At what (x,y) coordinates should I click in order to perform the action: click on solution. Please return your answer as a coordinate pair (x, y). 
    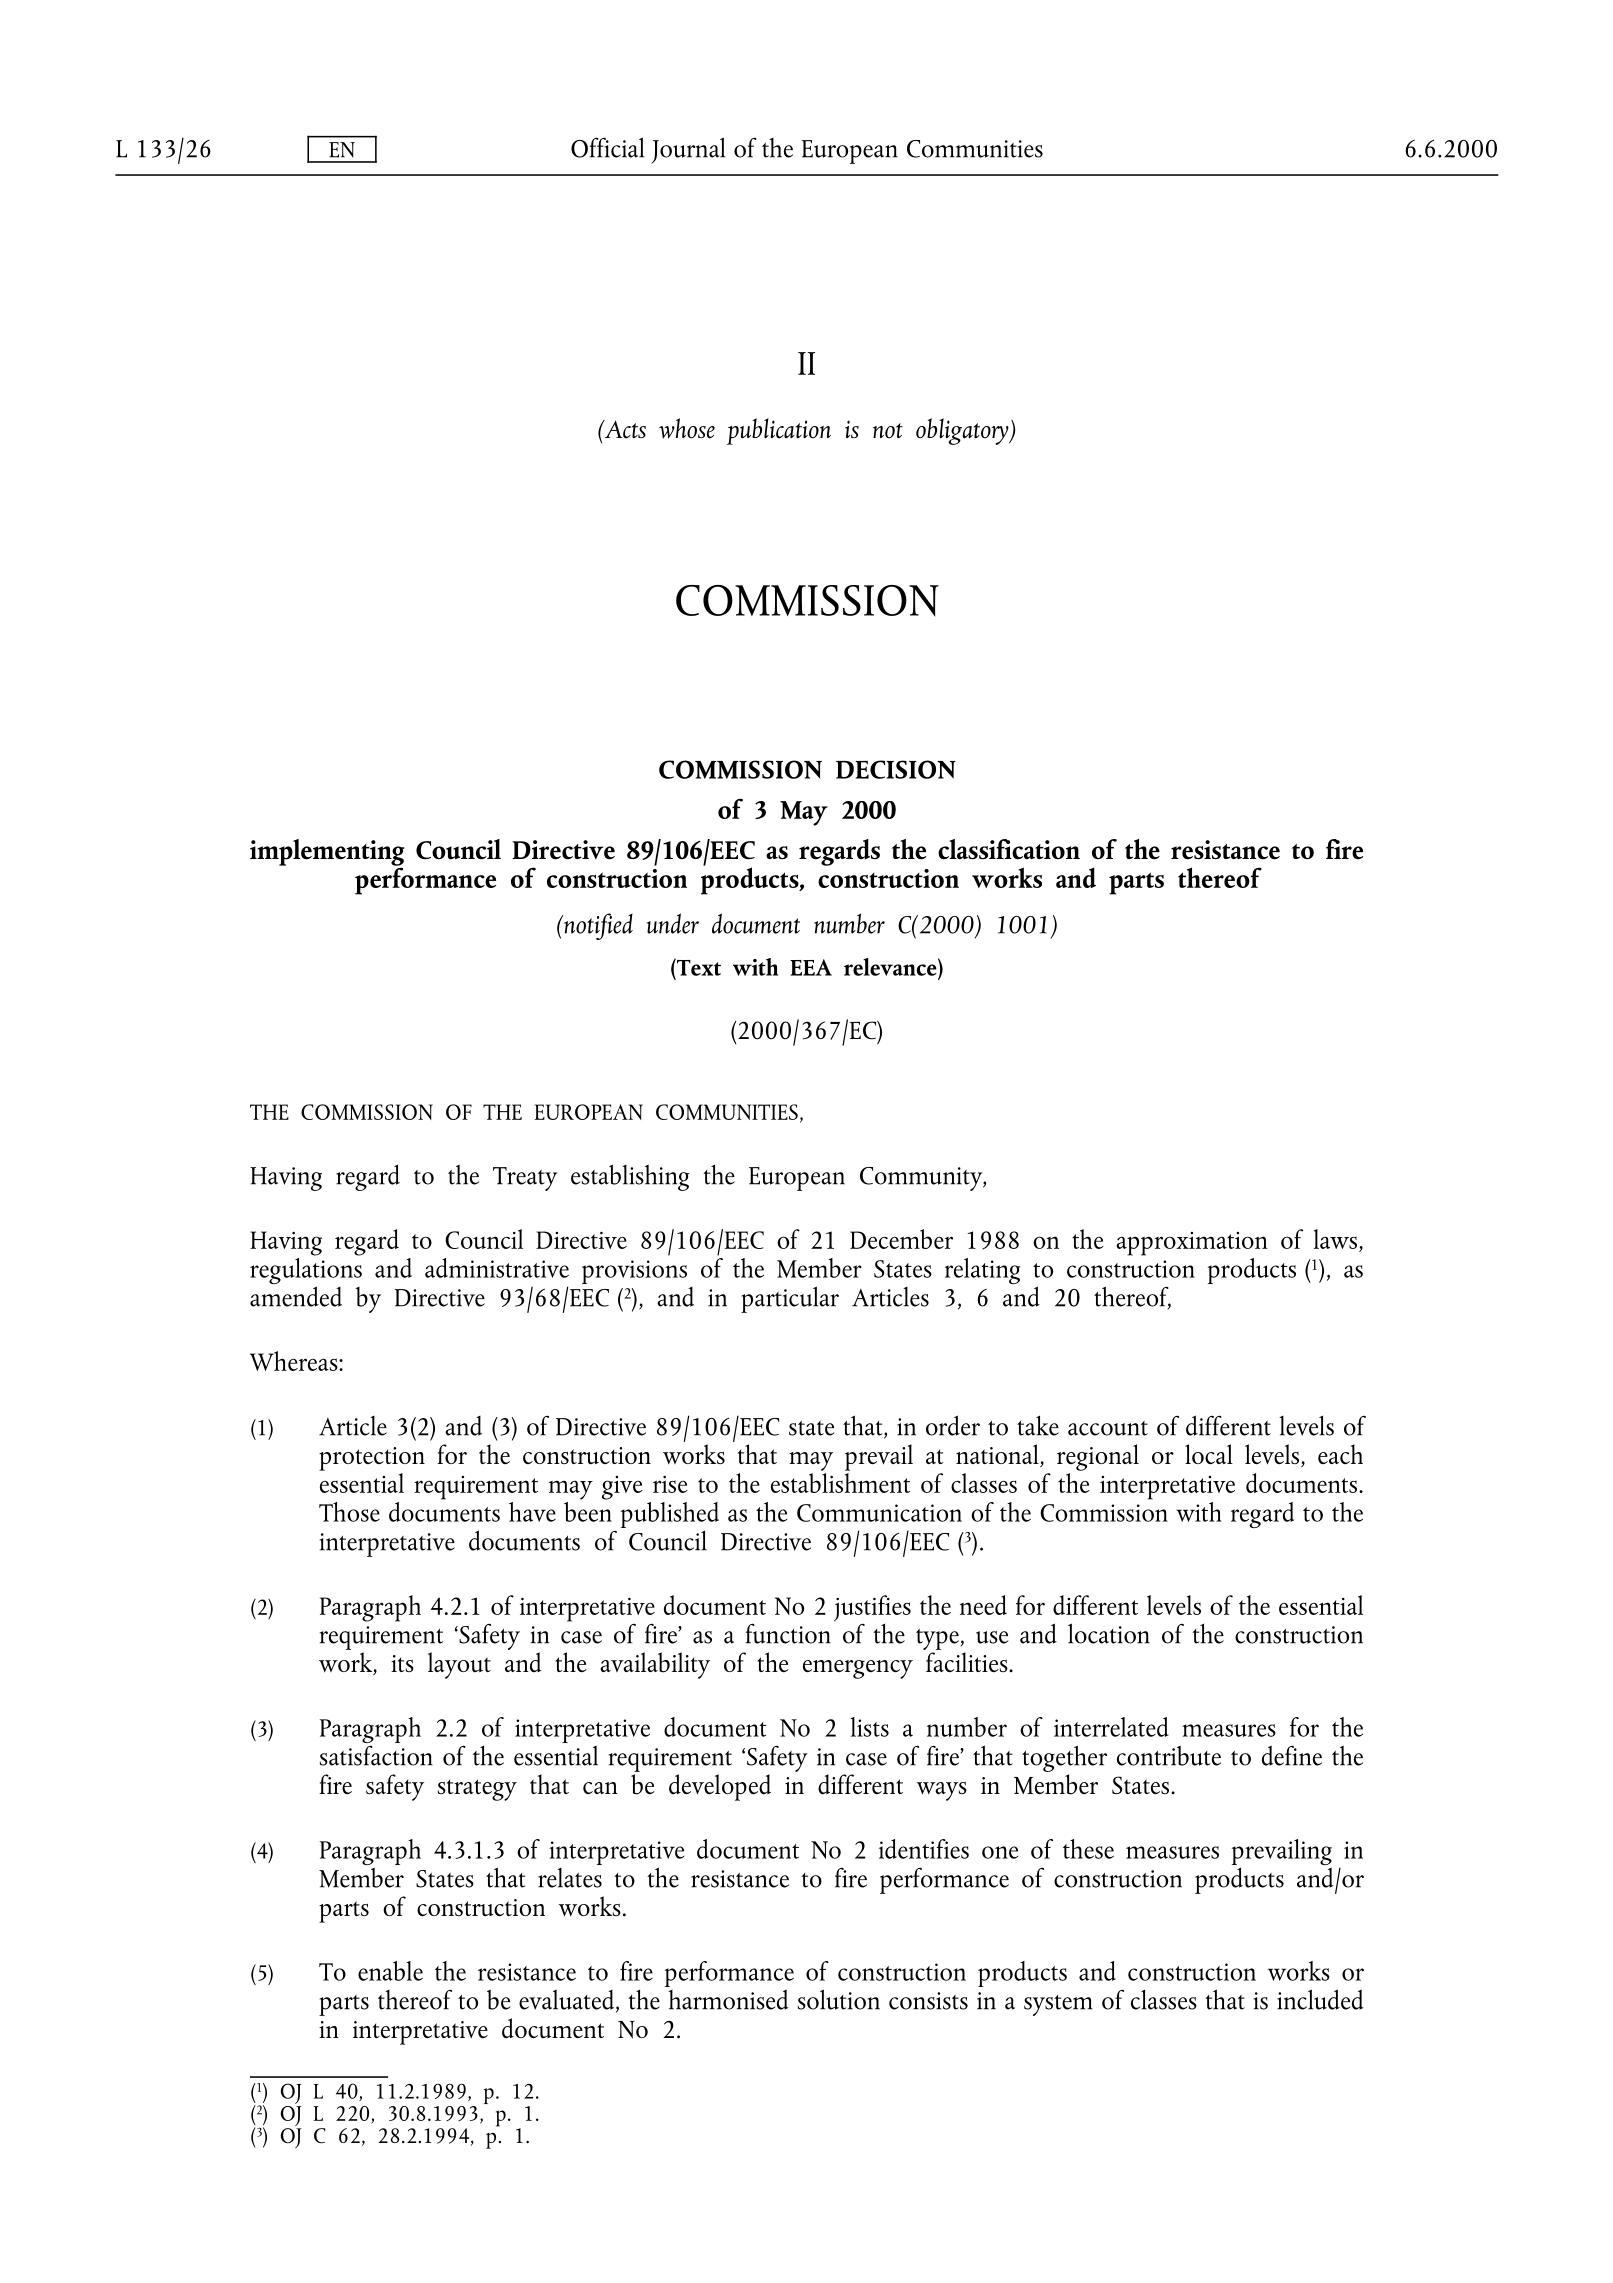
    Looking at the image, I should click on (839, 1999).
